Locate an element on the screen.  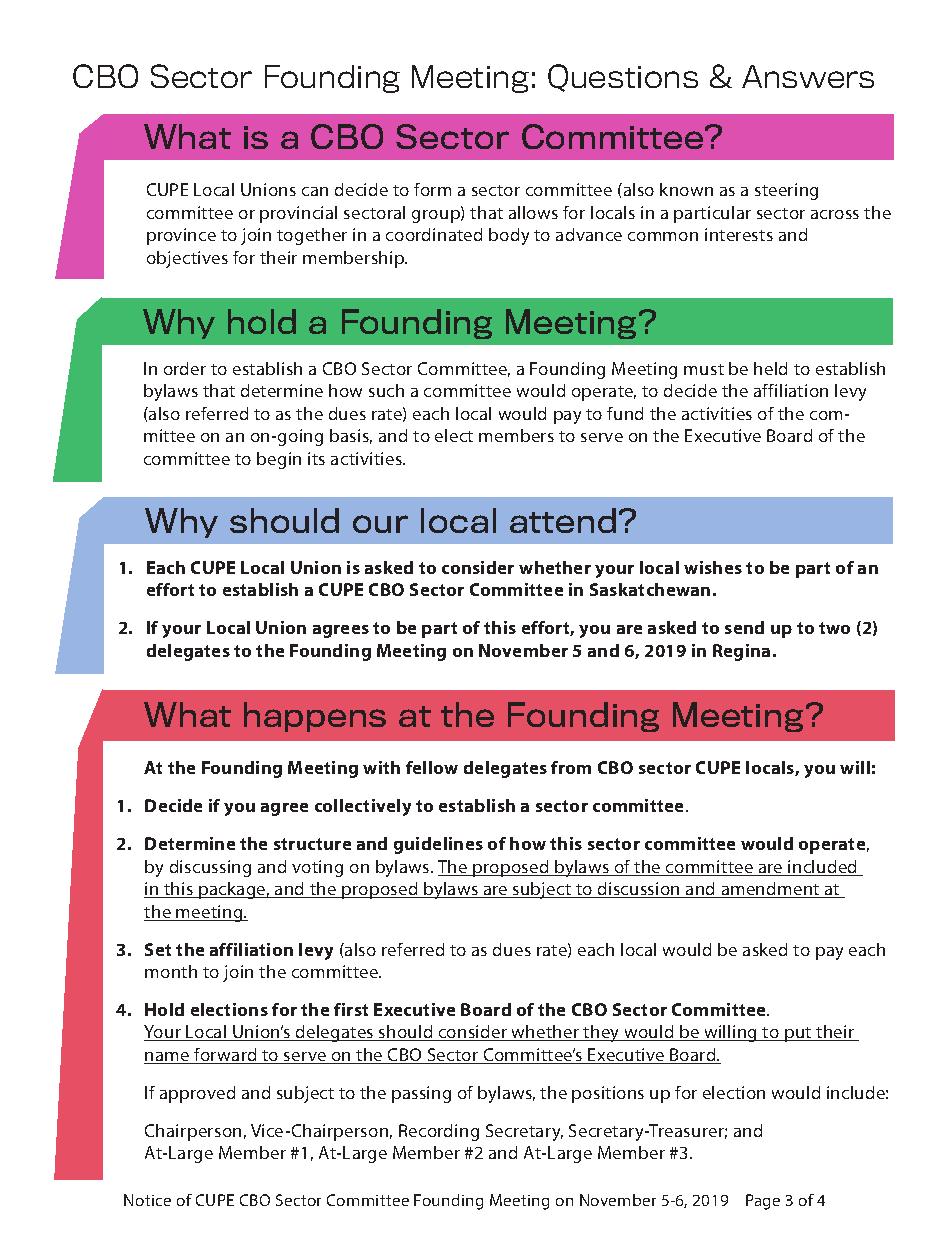
form is located at coordinates (432, 189).
